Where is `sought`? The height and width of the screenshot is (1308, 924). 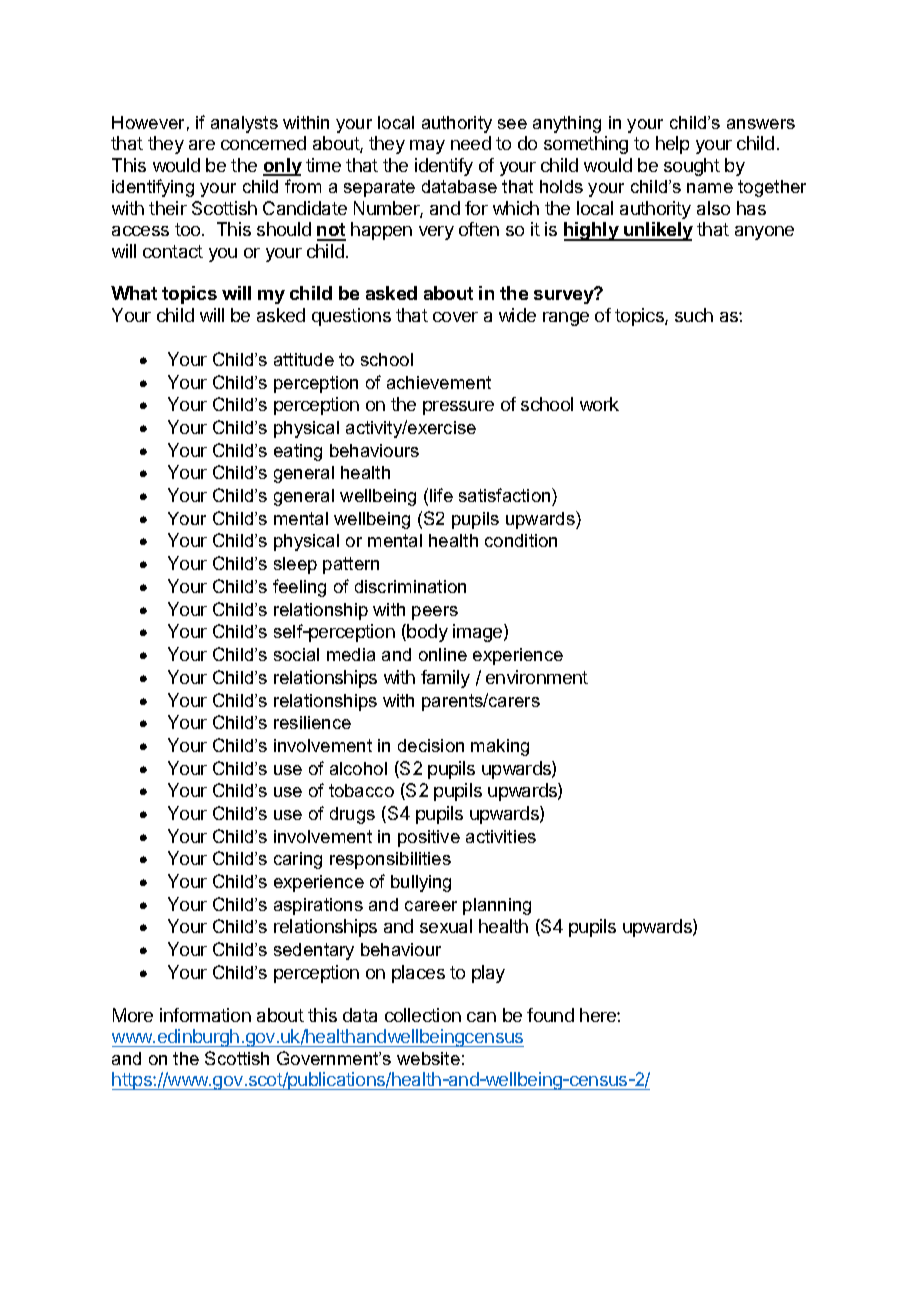 sought is located at coordinates (692, 167).
